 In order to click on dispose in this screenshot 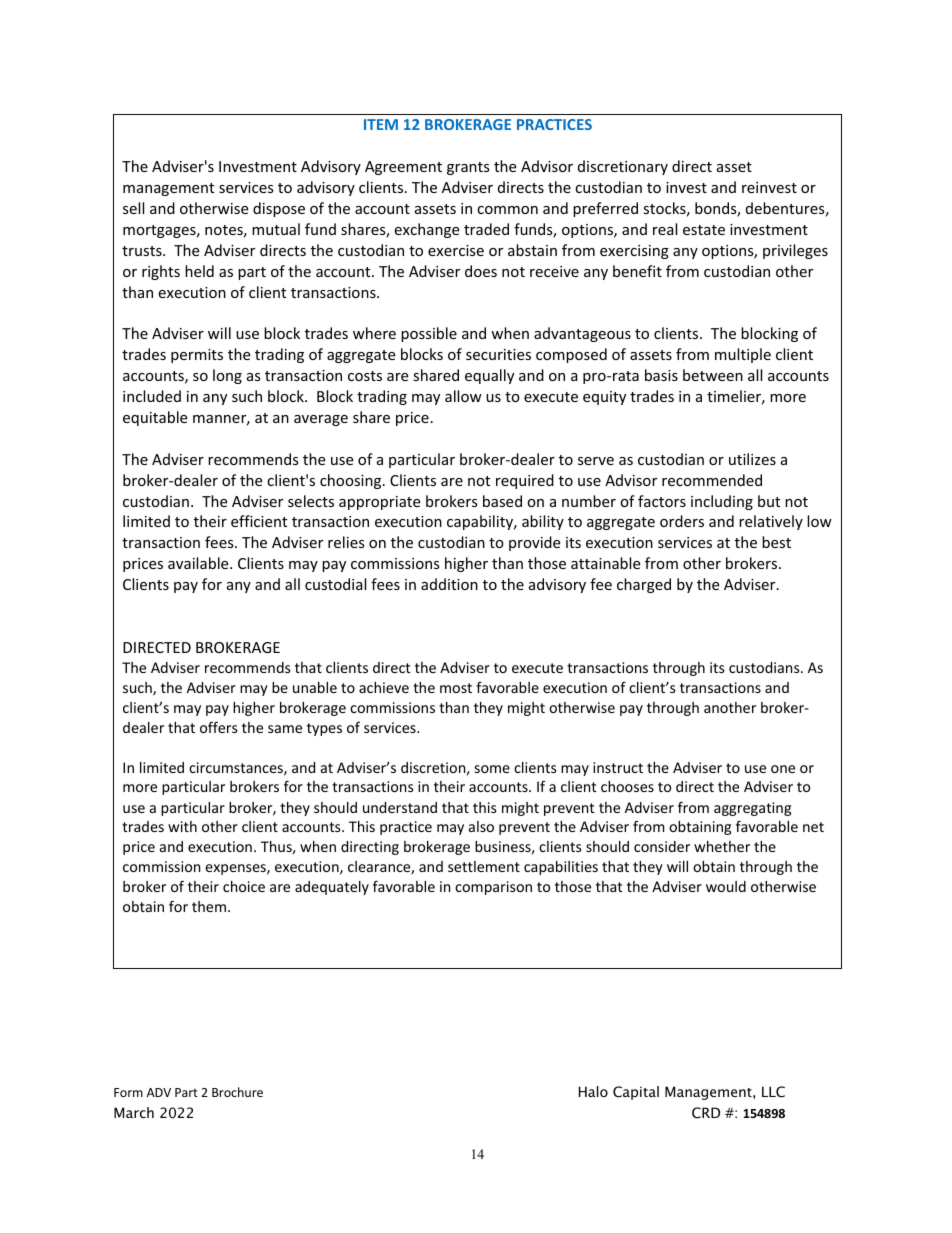, I will do `click(279, 209)`.
